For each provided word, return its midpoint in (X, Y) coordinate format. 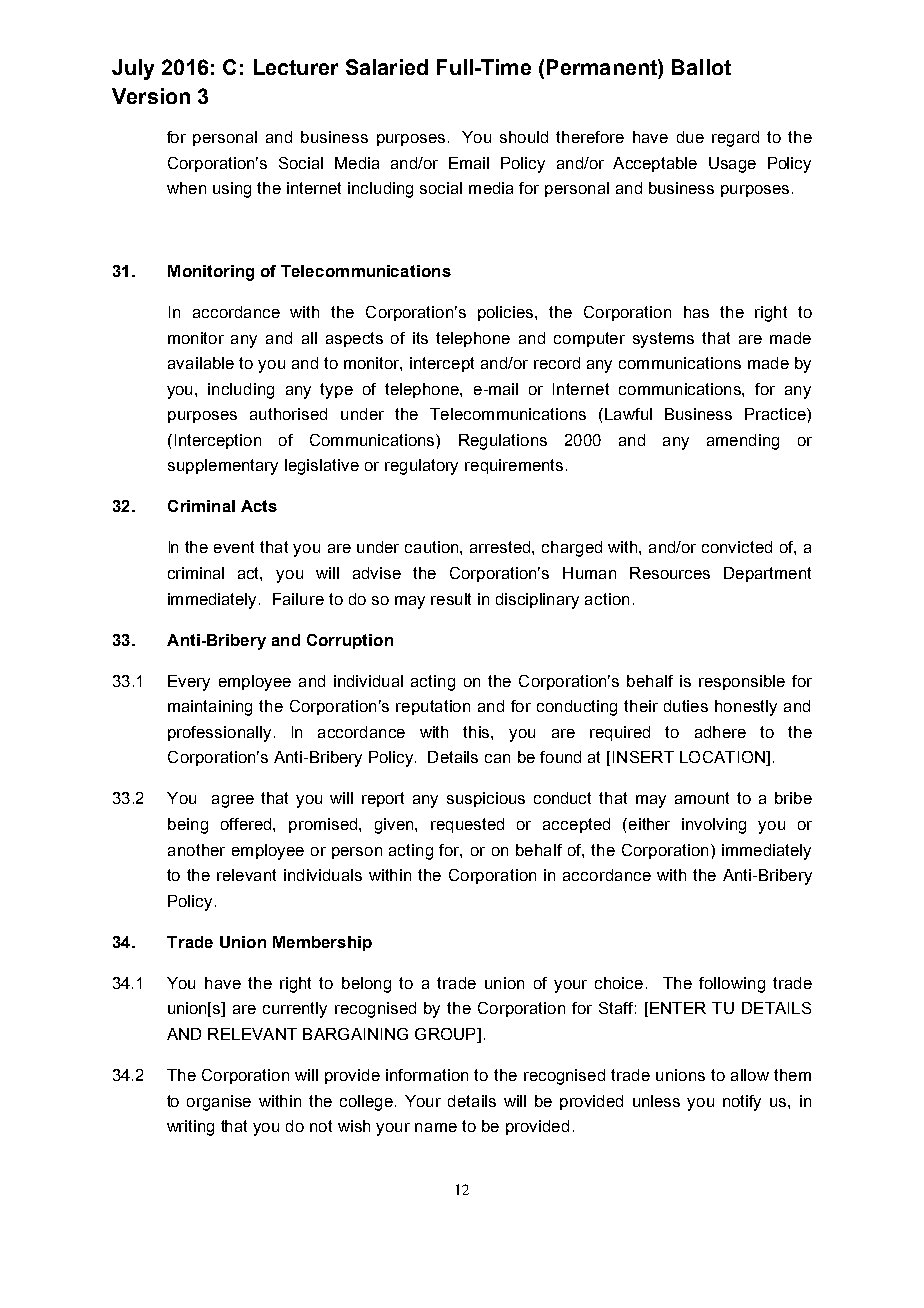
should (524, 137)
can (497, 758)
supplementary (223, 467)
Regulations (503, 442)
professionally (219, 734)
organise (219, 1103)
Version (151, 96)
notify (742, 1103)
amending (743, 442)
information (427, 1075)
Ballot (701, 67)
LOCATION (723, 758)
